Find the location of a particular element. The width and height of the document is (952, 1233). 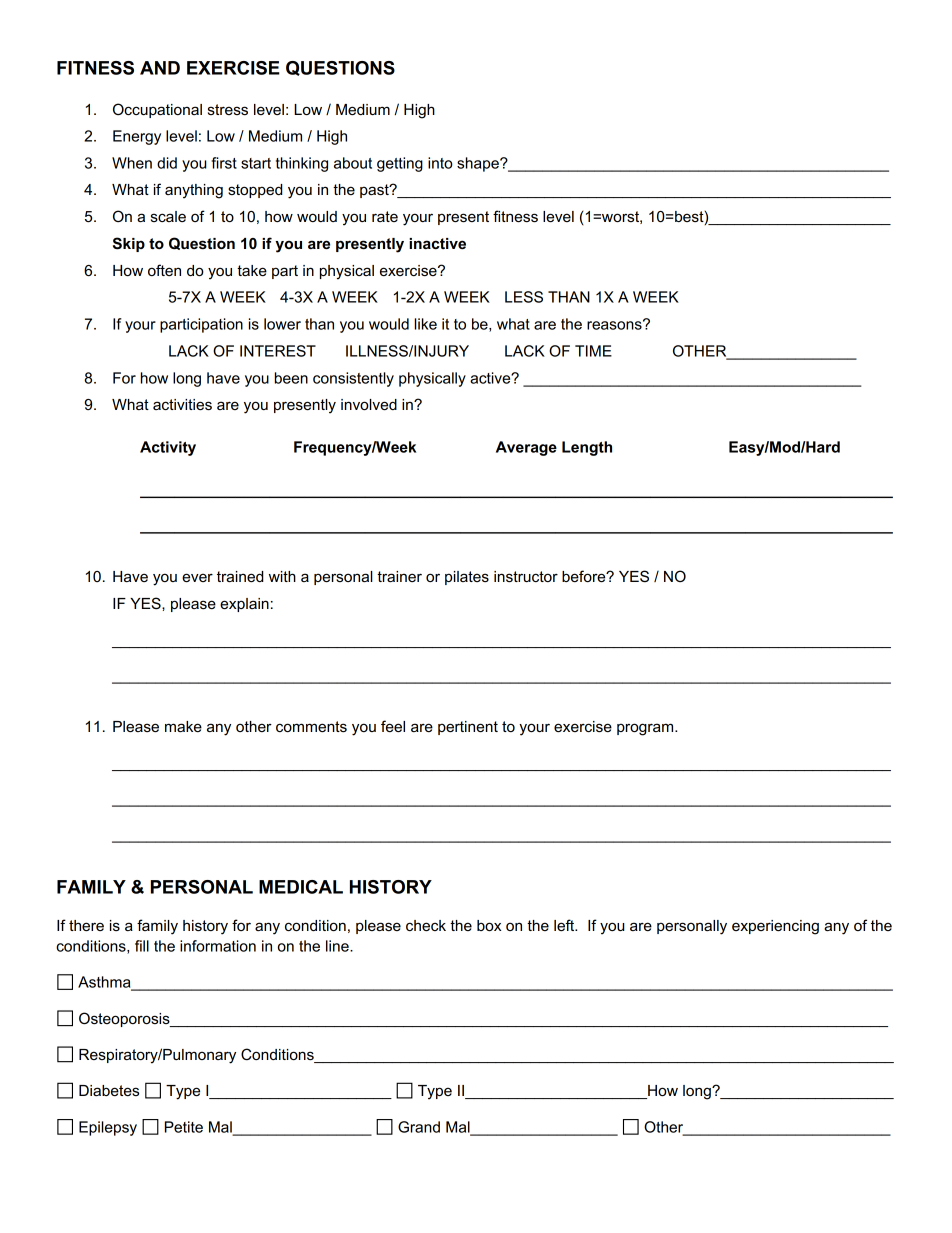

experiencing is located at coordinates (775, 927).
